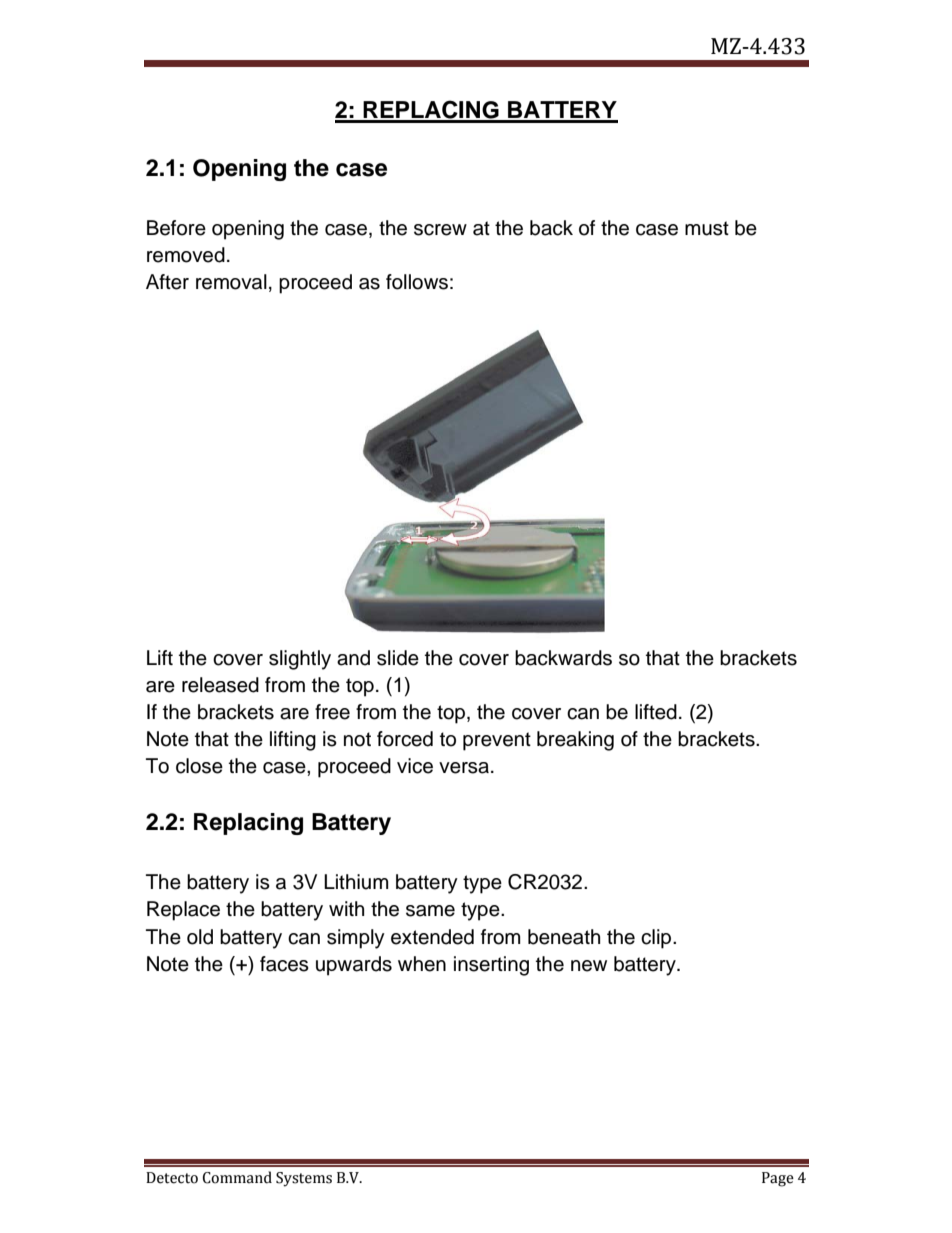 The image size is (952, 1233). I want to click on prevent, so click(497, 741).
